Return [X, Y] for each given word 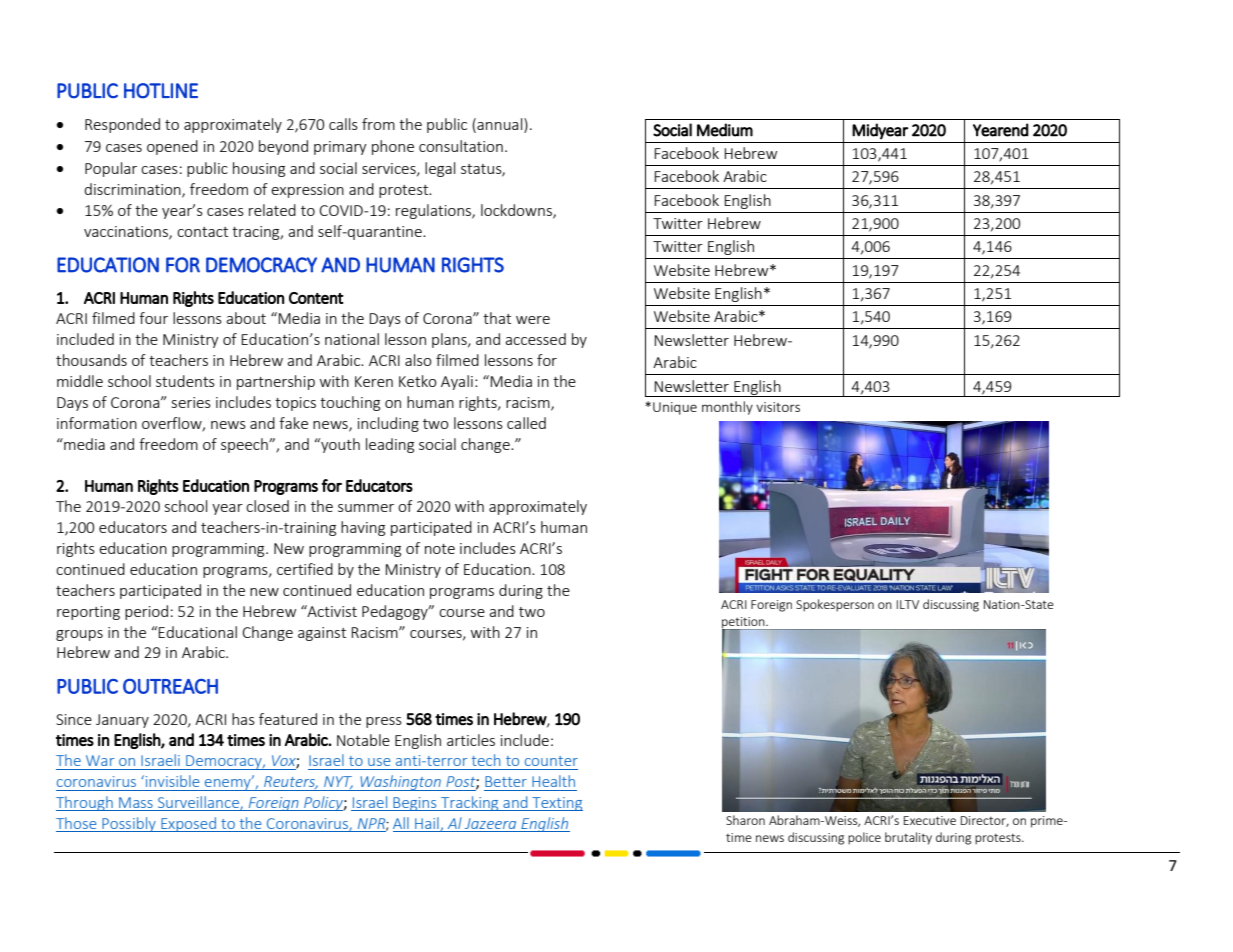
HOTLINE [161, 91]
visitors [778, 407]
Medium [725, 130]
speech [245, 445]
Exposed [188, 824]
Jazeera [491, 825]
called [526, 423]
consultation [461, 146]
